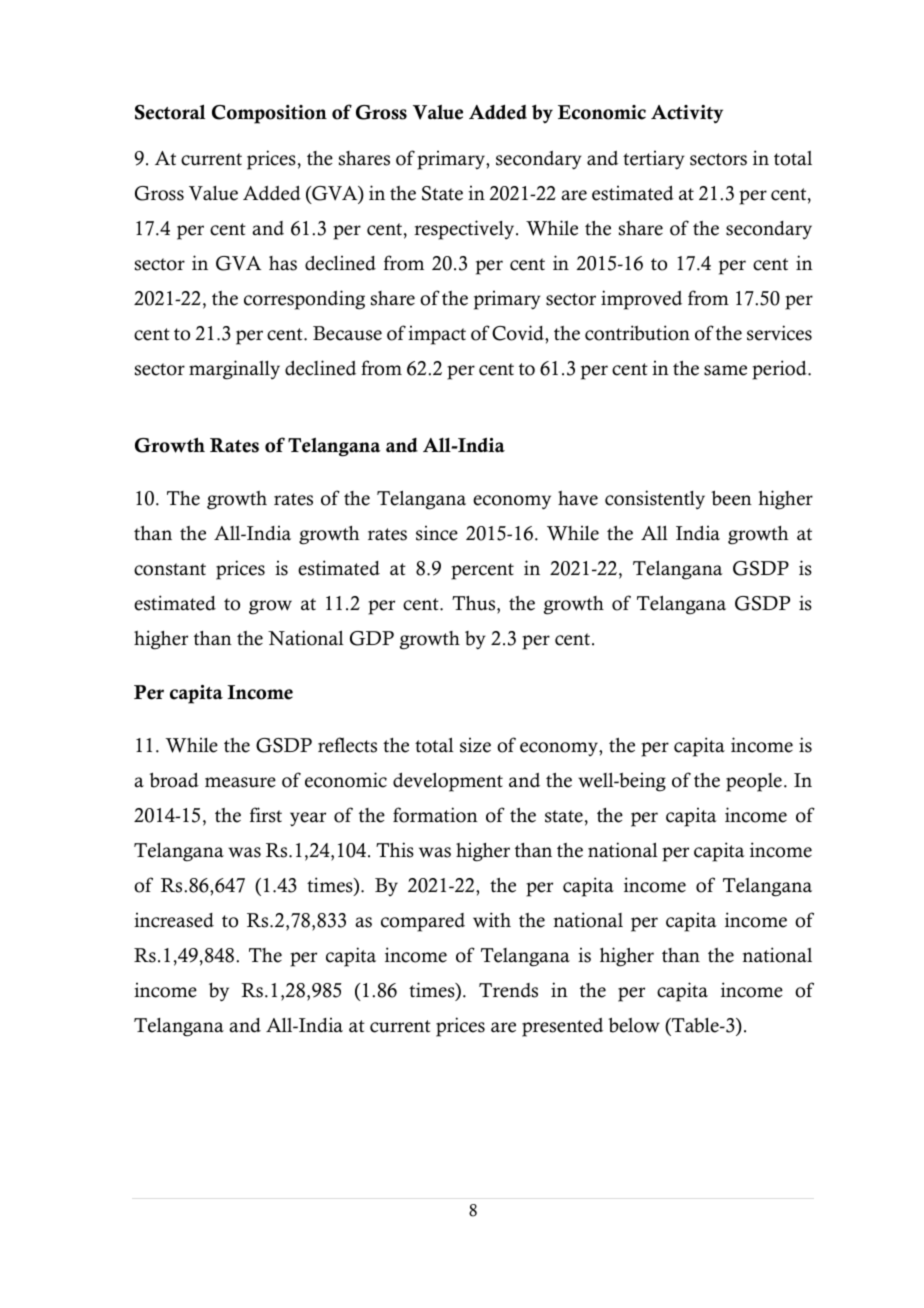 This page has width=924, height=1308. What do you see at coordinates (508, 990) in the page?
I see `Trends` at bounding box center [508, 990].
